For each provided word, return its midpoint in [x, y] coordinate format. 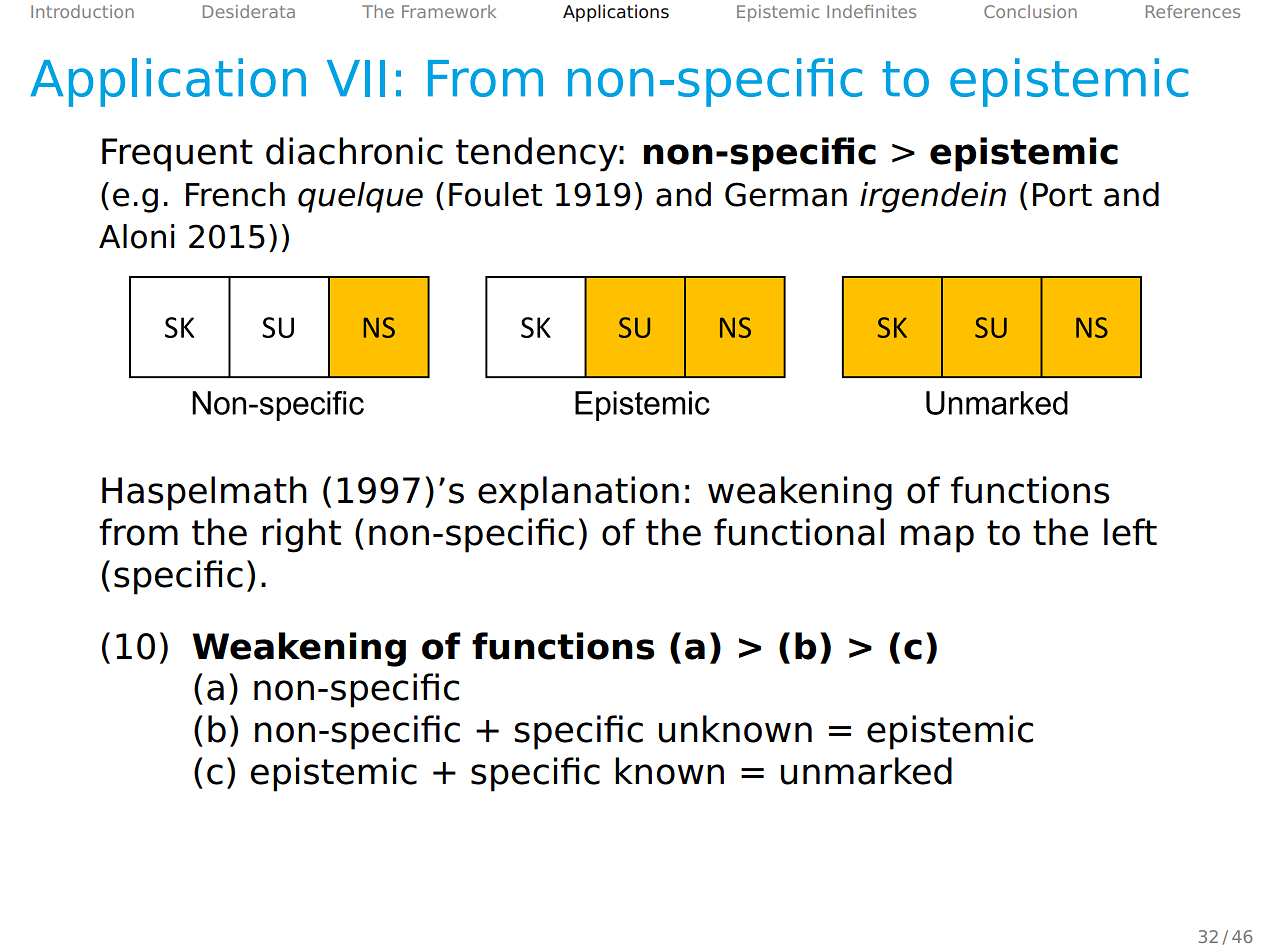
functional [799, 532]
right [301, 535]
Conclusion [1030, 11]
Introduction [82, 11]
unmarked [866, 771]
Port [1062, 195]
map [937, 539]
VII [356, 78]
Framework [449, 11]
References [1193, 11]
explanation [578, 493]
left [1130, 532]
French [235, 194]
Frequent [177, 155]
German [786, 194]
